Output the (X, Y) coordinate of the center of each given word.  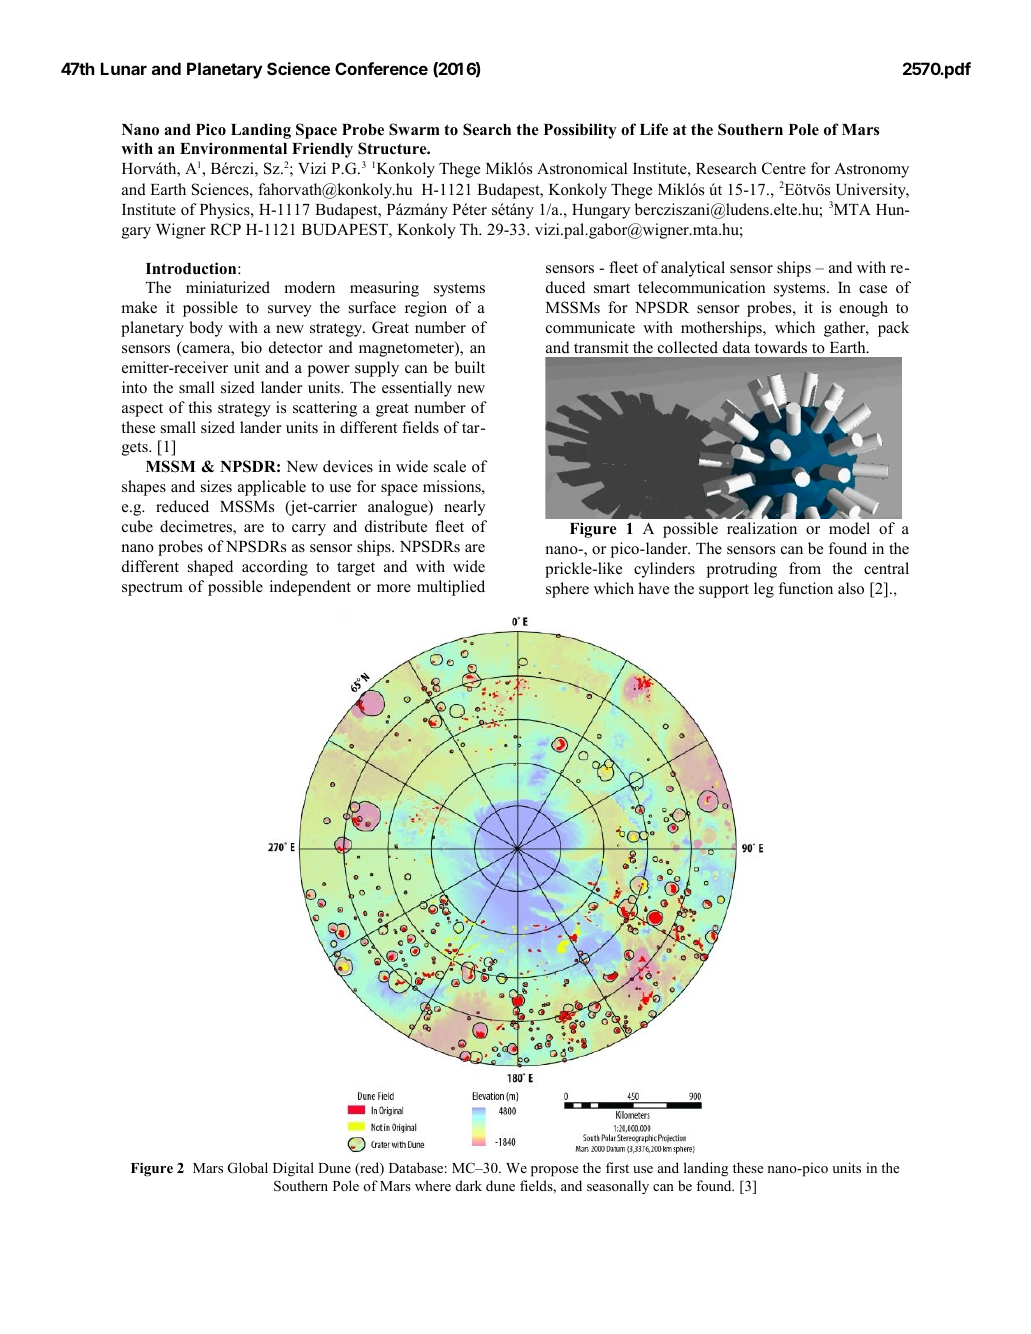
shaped (210, 568)
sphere (567, 590)
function (806, 588)
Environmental (233, 148)
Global (248, 1168)
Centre (784, 168)
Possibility (580, 131)
